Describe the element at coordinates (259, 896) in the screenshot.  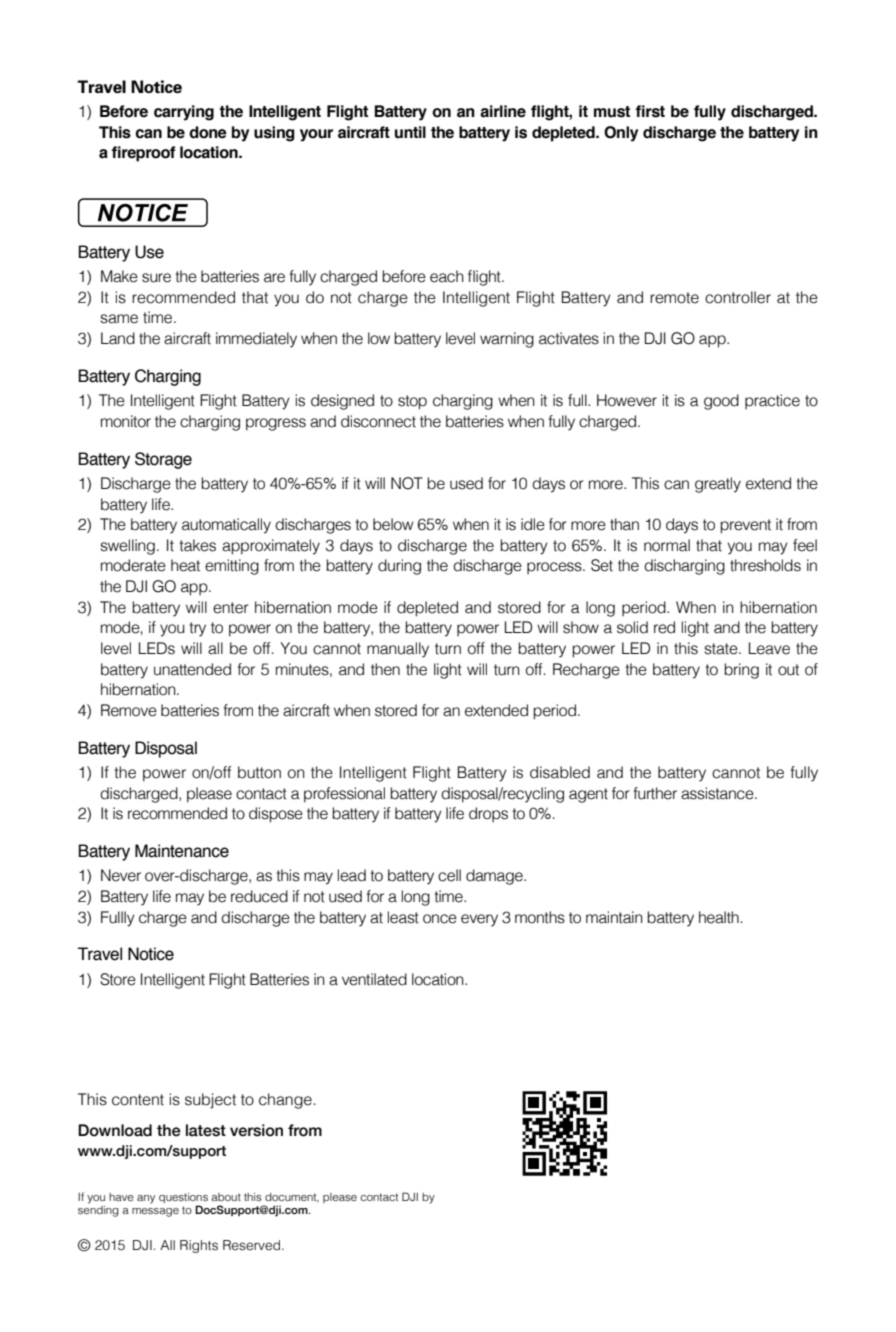
I see `reduced` at that location.
